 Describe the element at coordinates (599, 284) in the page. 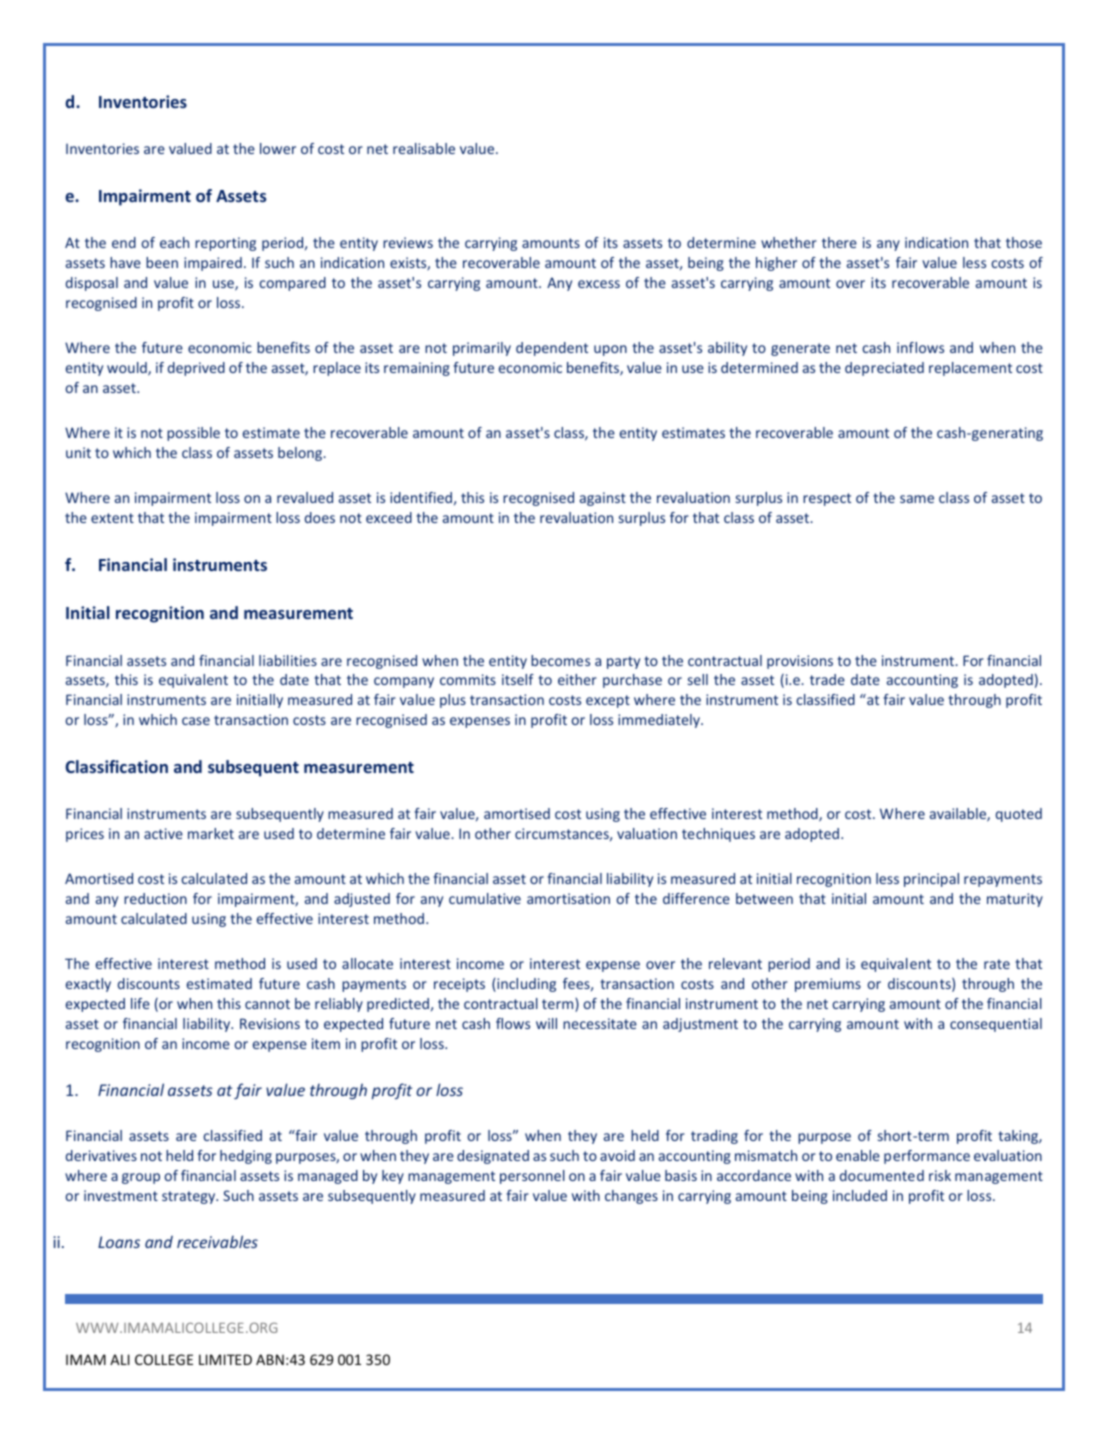

I see `excess` at that location.
